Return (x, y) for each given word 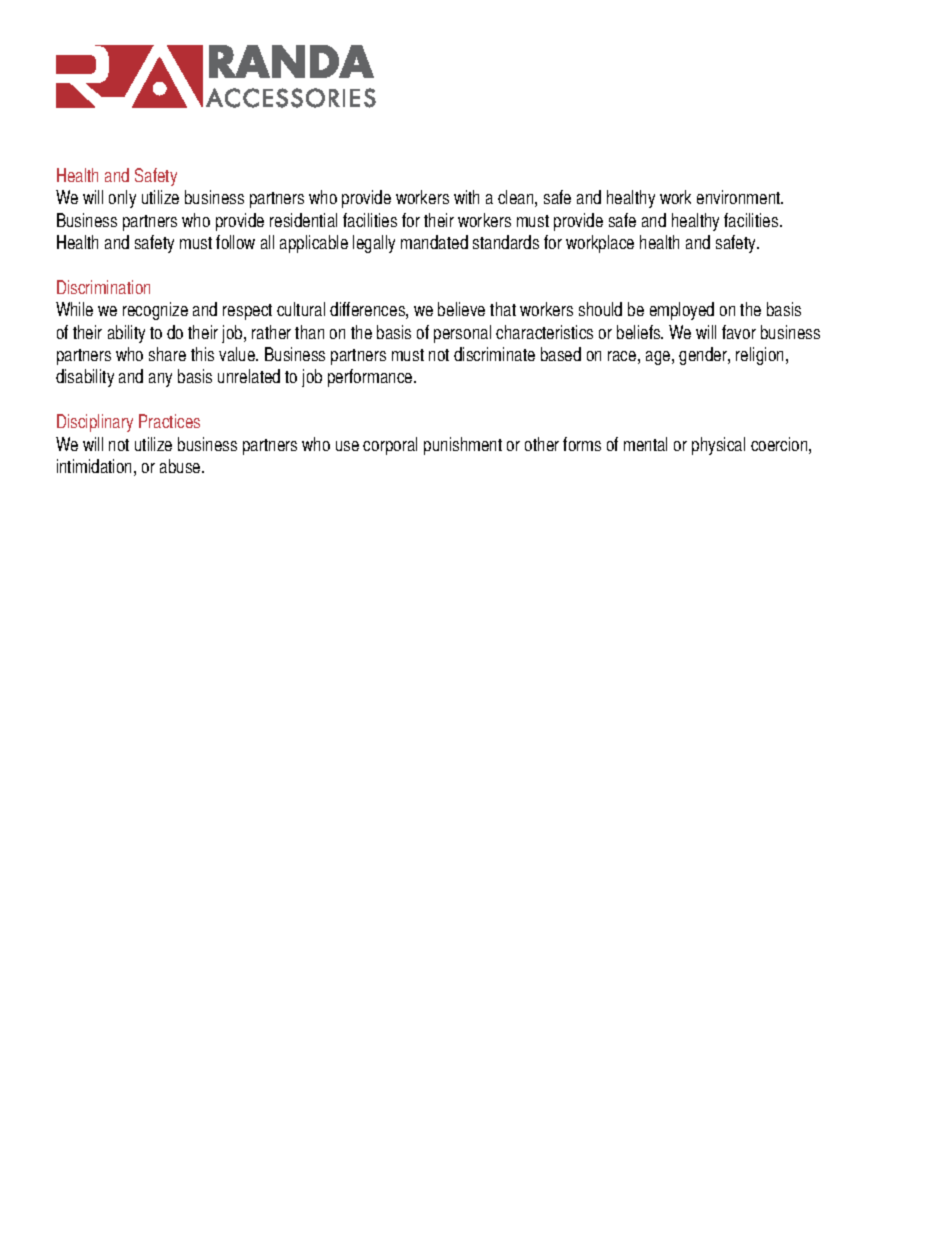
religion (761, 356)
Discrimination (103, 287)
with (466, 197)
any (160, 380)
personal (462, 334)
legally (374, 244)
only (122, 199)
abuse (181, 466)
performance (371, 378)
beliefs (640, 332)
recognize (155, 311)
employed (682, 311)
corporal (390, 446)
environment (740, 197)
